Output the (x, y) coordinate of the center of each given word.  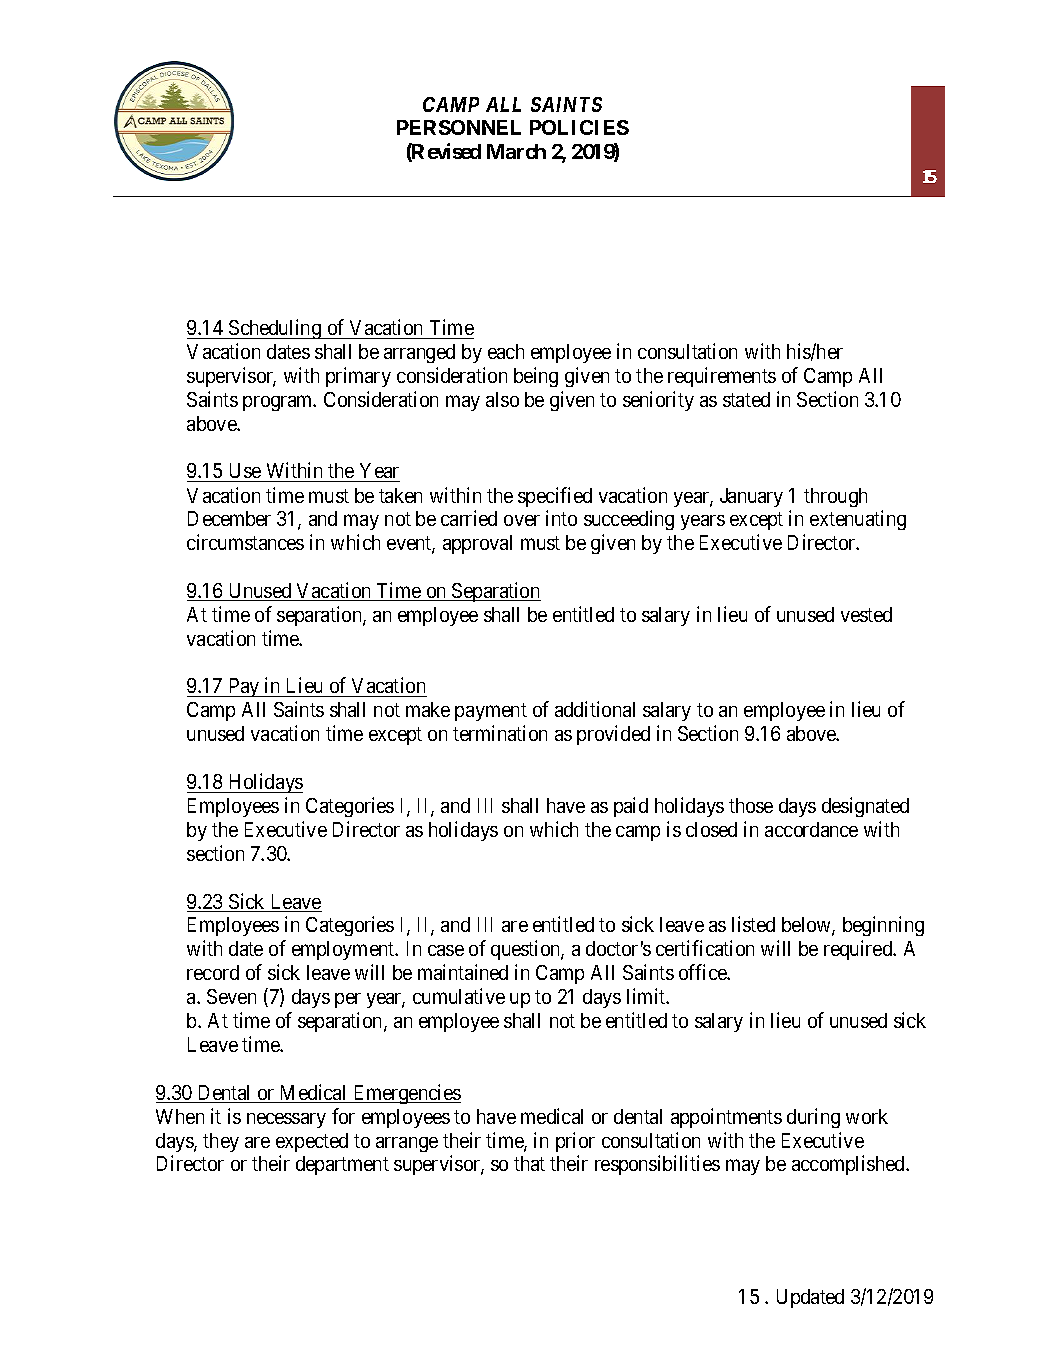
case (446, 950)
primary (358, 377)
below (807, 926)
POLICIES (579, 127)
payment (491, 712)
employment (344, 950)
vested (866, 614)
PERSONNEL (459, 127)
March (516, 151)
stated (746, 399)
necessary (286, 1120)
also (502, 399)
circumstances (245, 542)
